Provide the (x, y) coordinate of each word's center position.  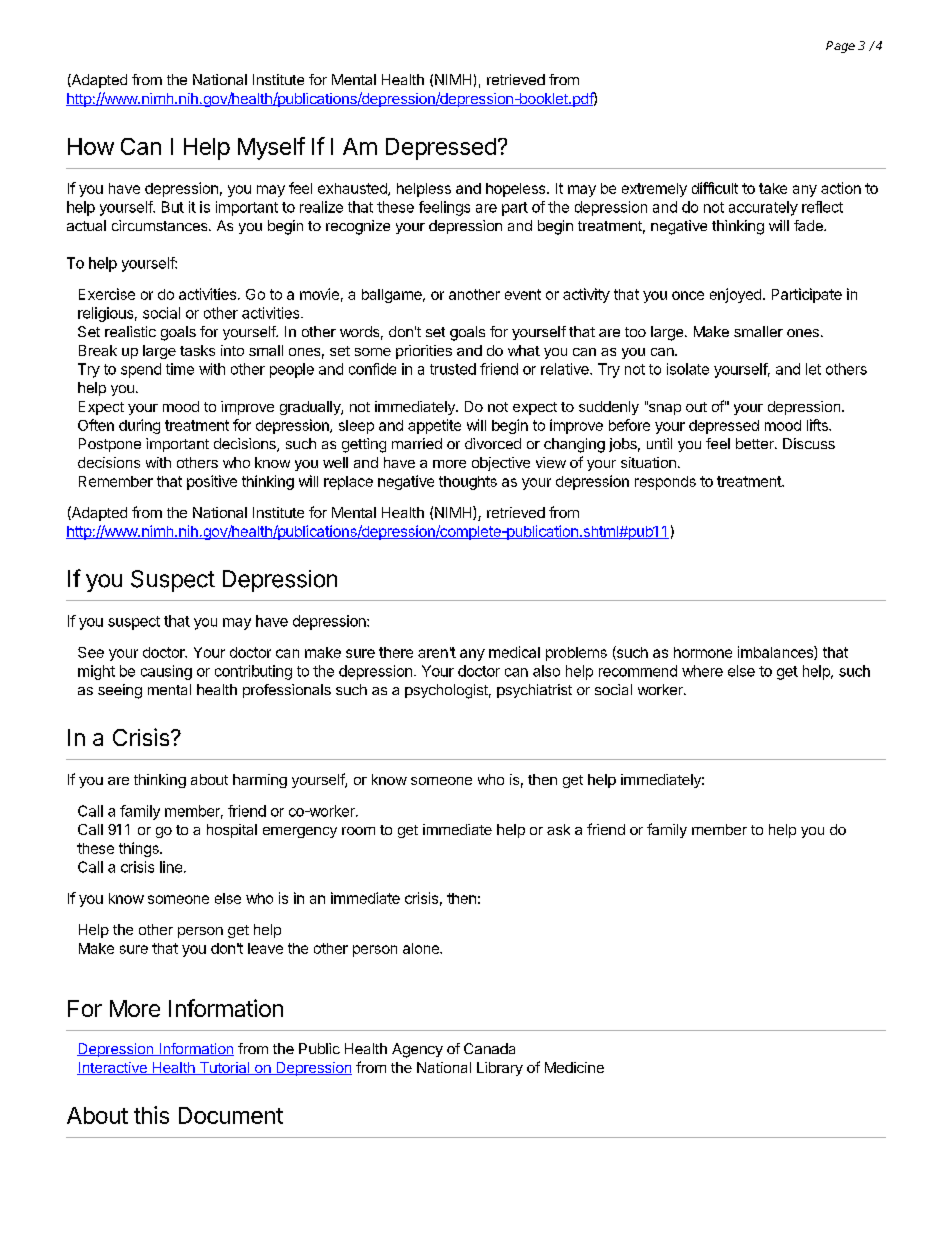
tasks (197, 350)
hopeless (517, 190)
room (358, 831)
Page (840, 47)
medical (514, 652)
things (140, 849)
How (91, 146)
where (702, 671)
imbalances (776, 653)
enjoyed (735, 295)
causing (166, 672)
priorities (424, 352)
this (151, 1115)
